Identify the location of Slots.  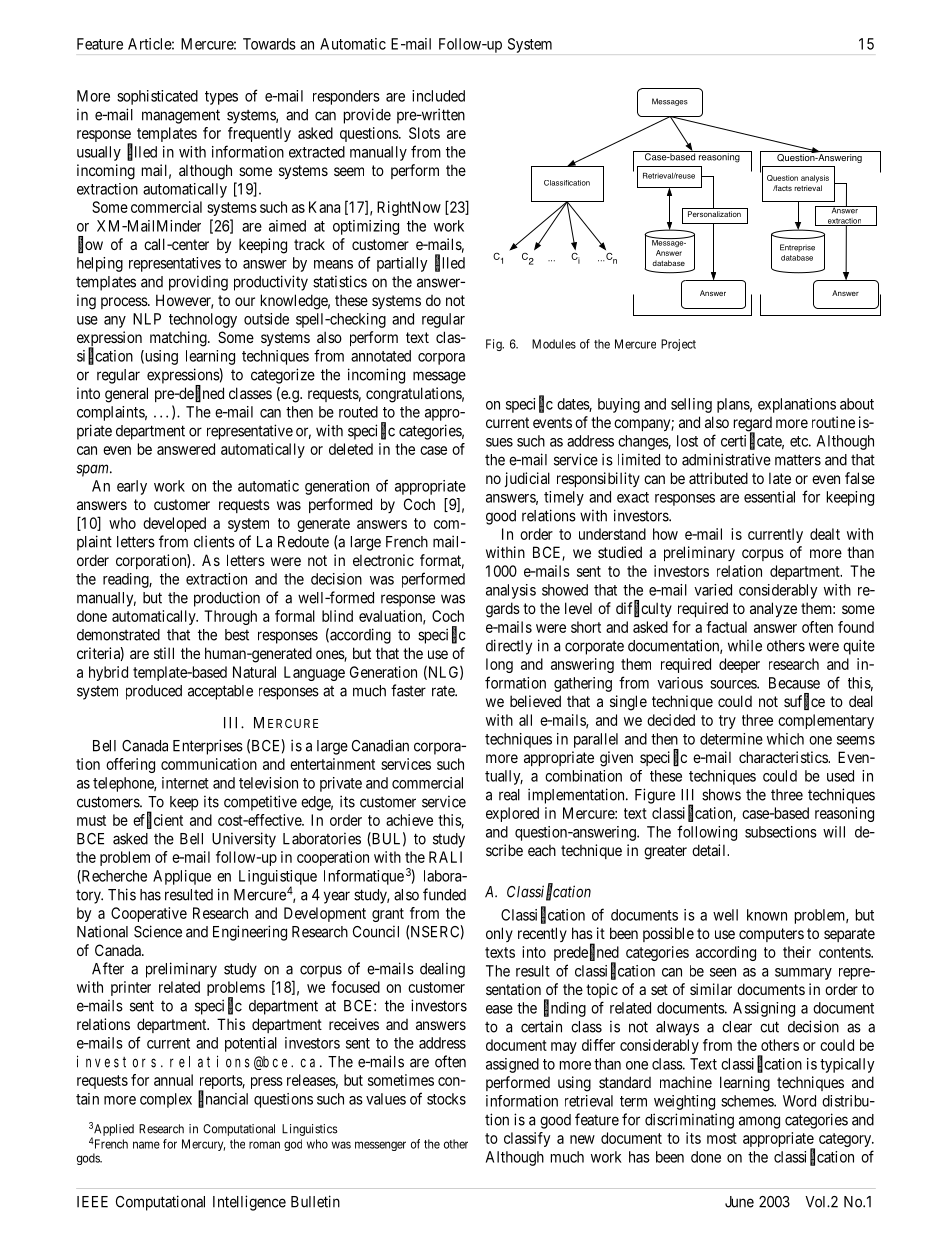
(424, 133).
